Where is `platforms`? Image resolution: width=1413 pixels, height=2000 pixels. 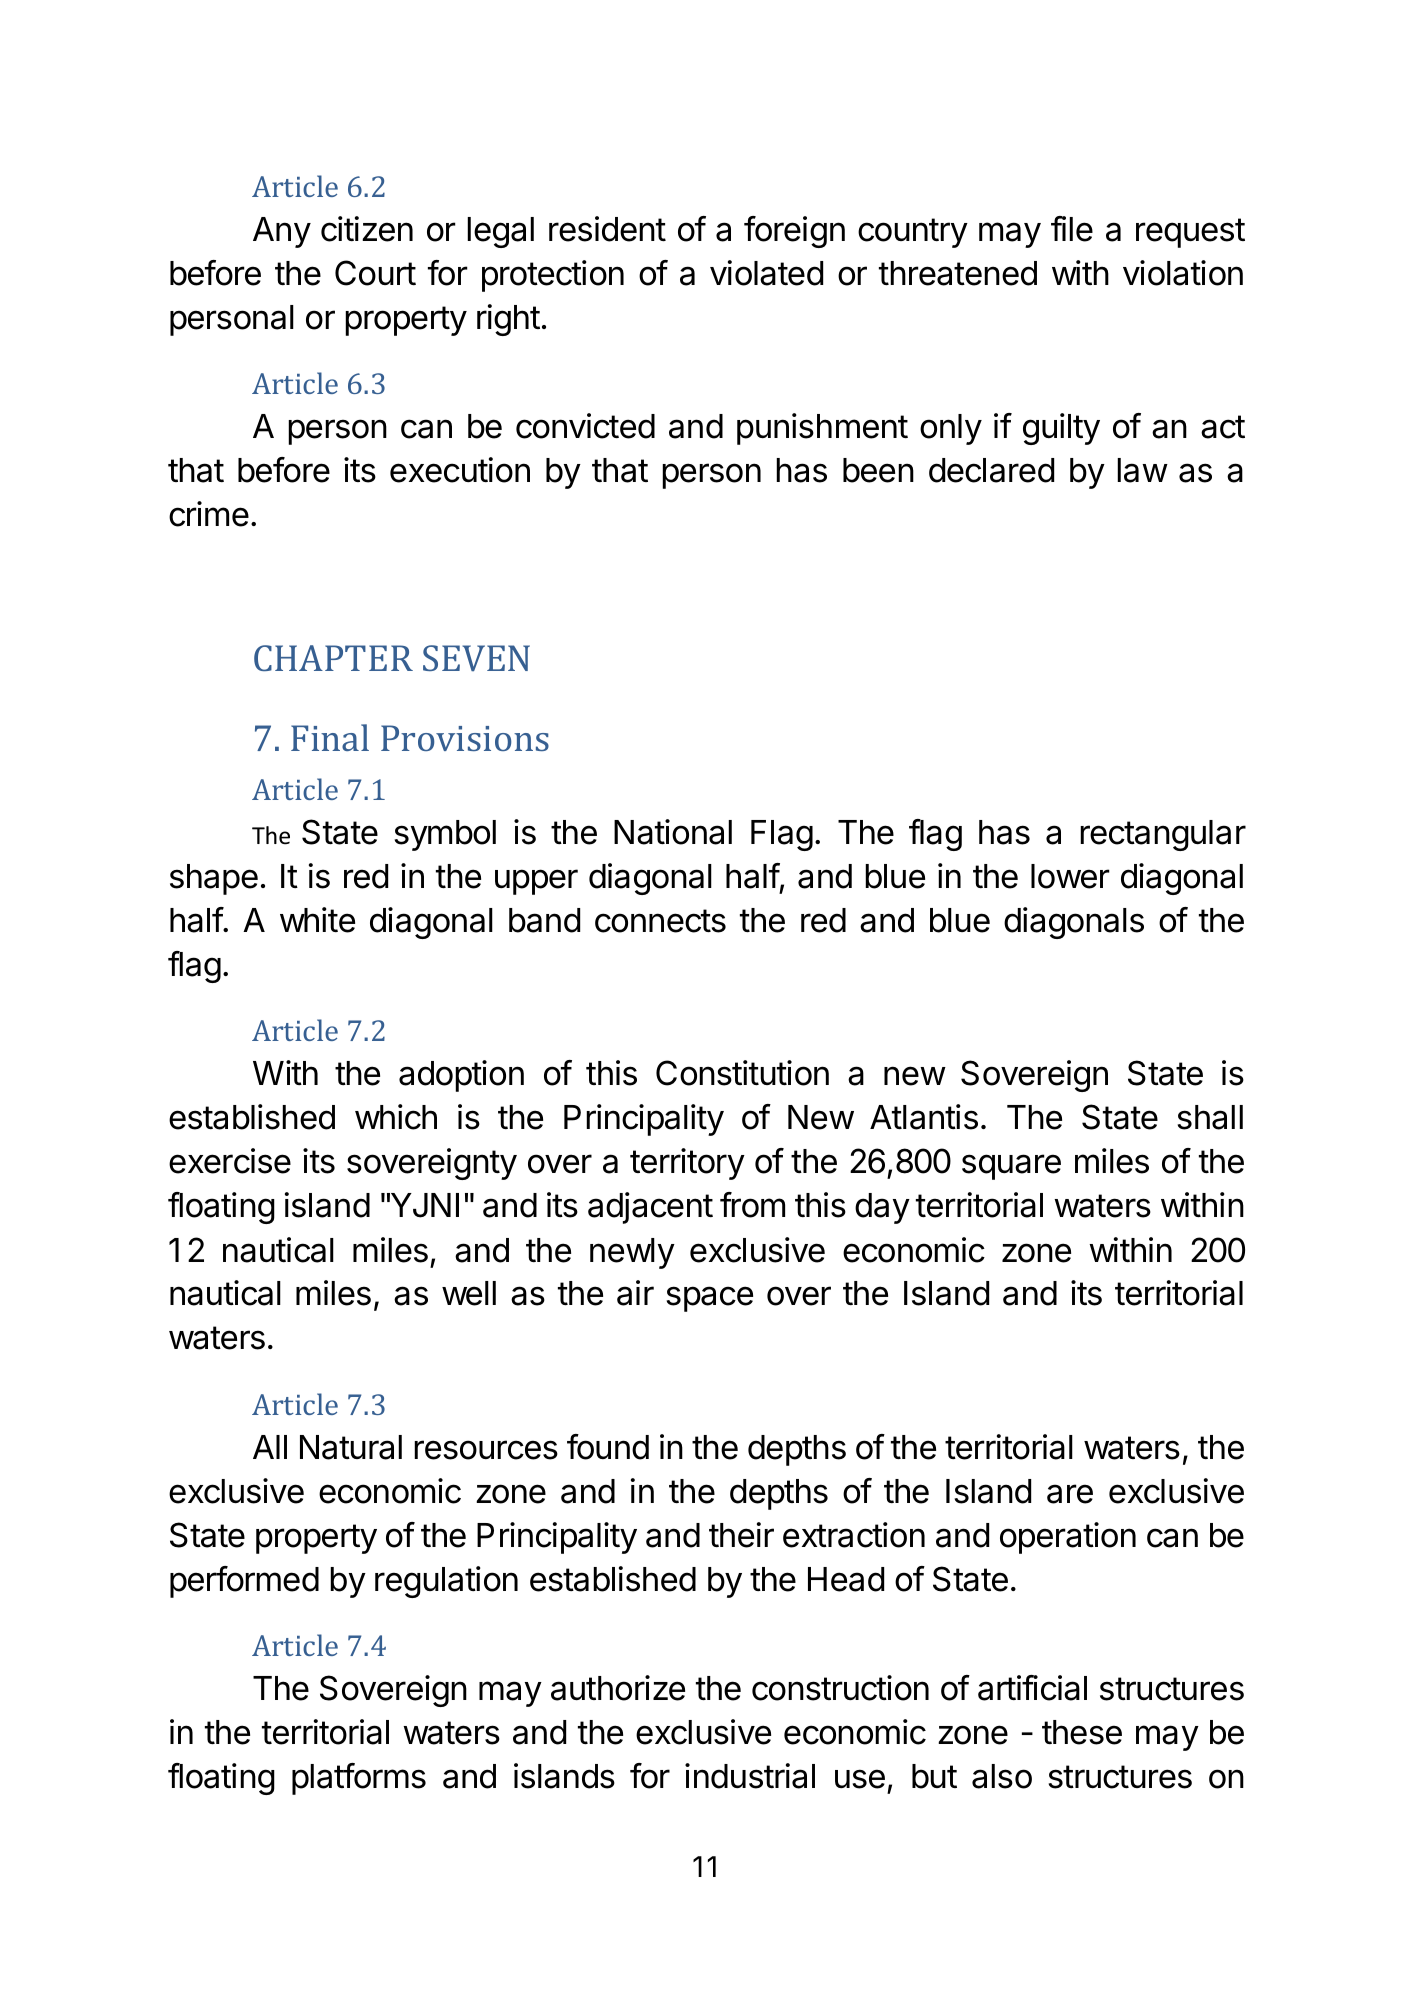 platforms is located at coordinates (359, 1779).
